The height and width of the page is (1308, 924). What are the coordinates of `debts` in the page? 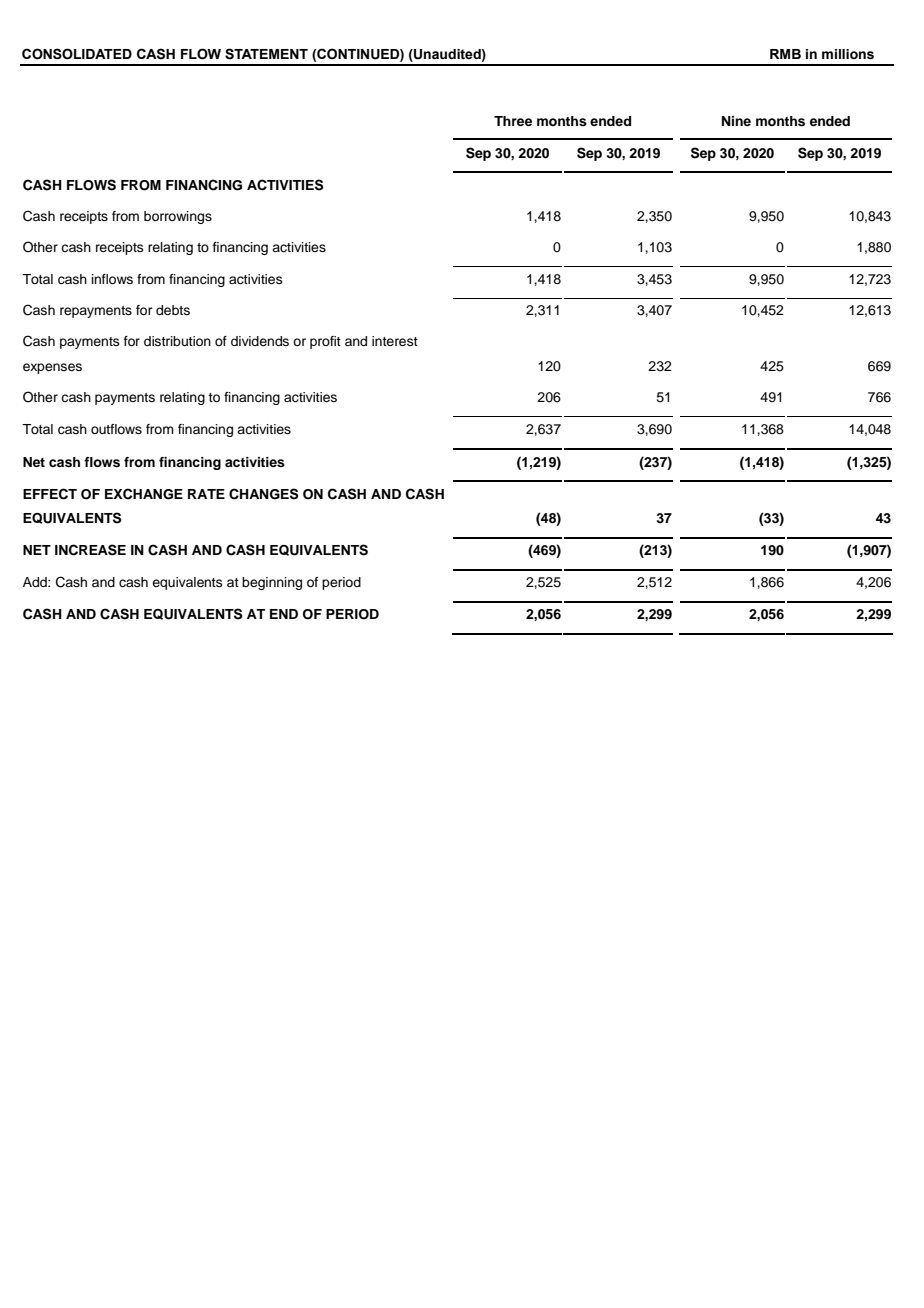 It's located at (173, 310).
